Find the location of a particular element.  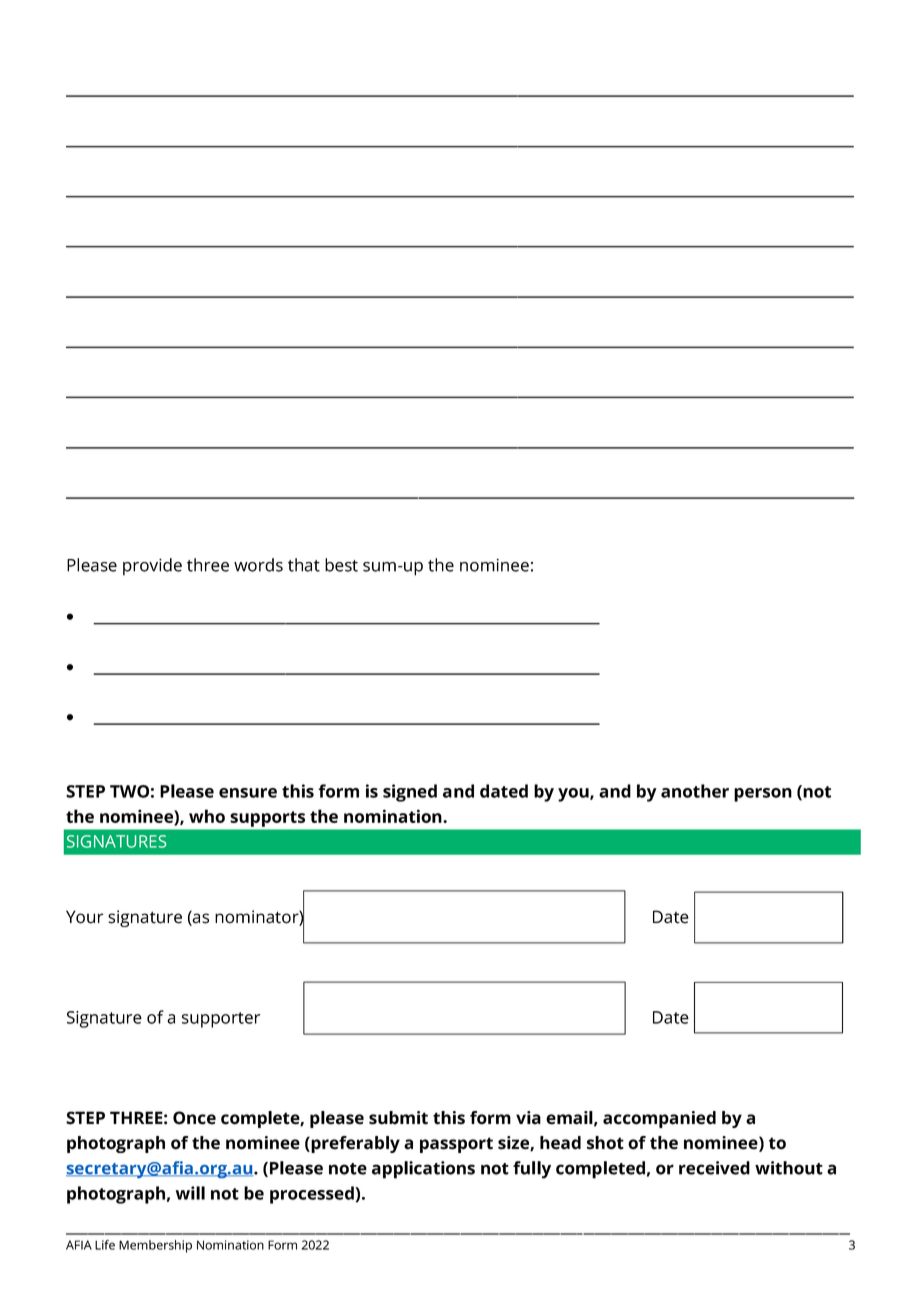

person is located at coordinates (763, 795).
